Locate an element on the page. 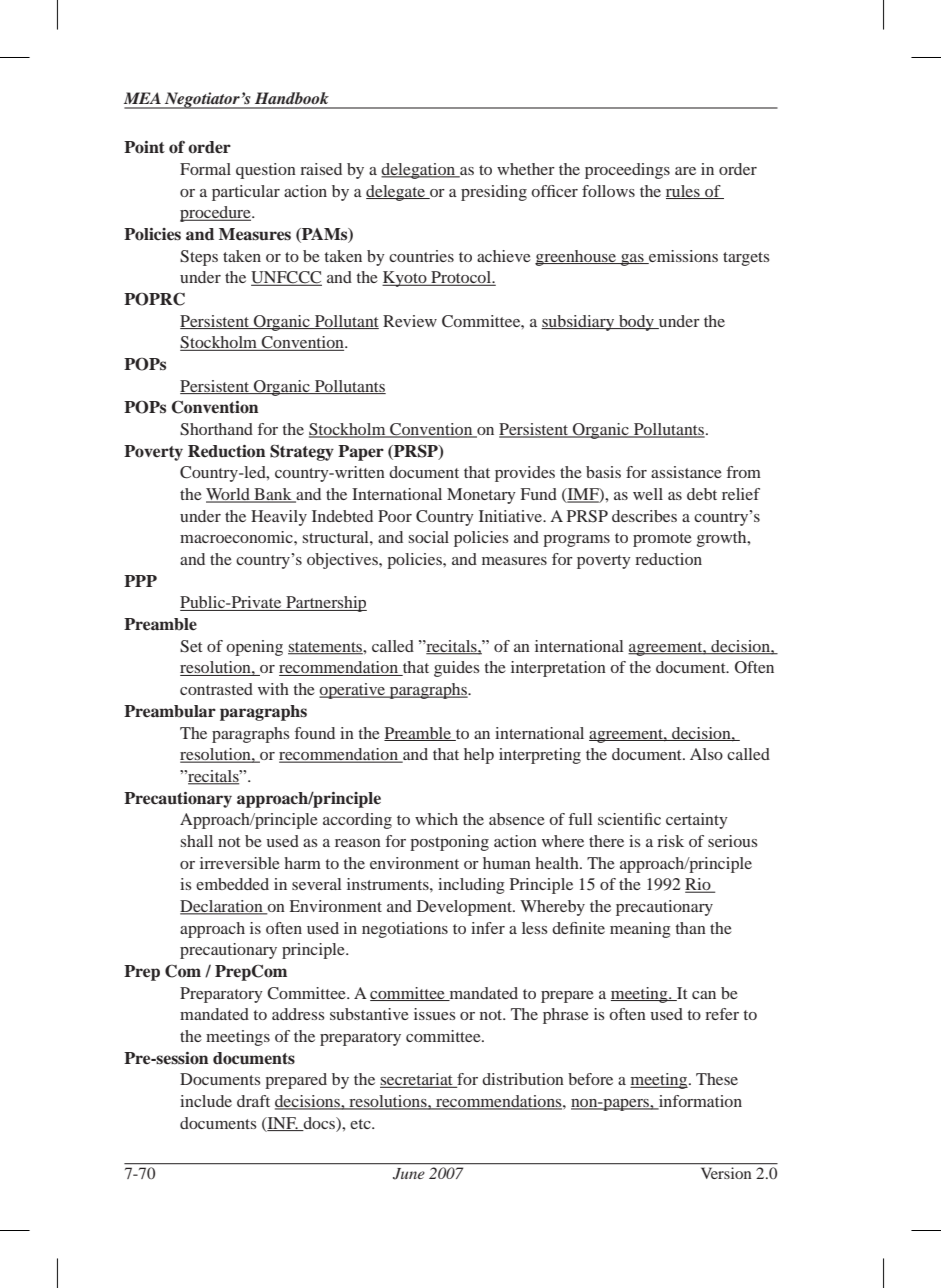  Monetary is located at coordinates (481, 496).
